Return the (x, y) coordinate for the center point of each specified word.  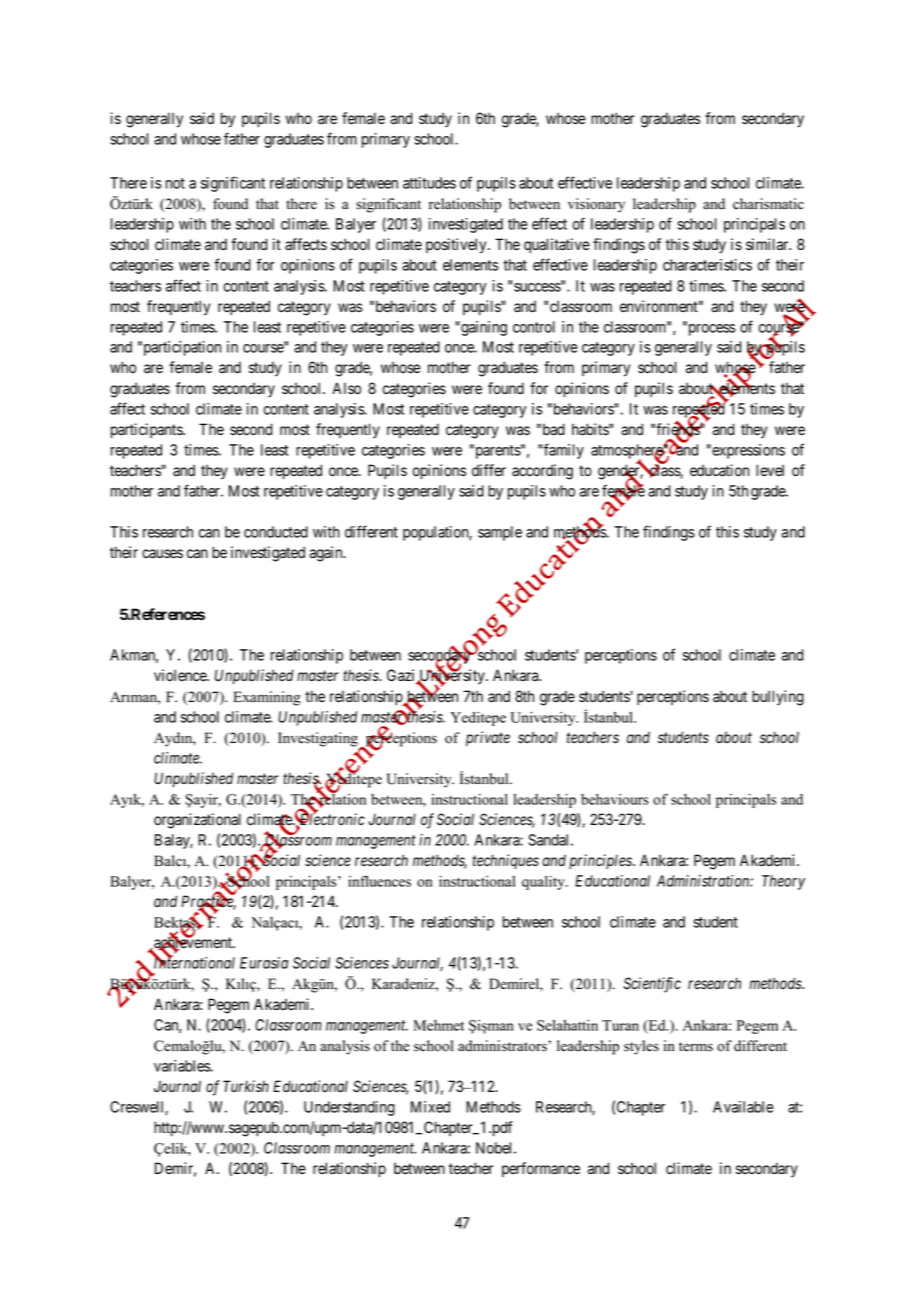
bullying (778, 698)
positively (457, 246)
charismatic (768, 204)
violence (181, 675)
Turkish (246, 1086)
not (175, 183)
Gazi (402, 676)
